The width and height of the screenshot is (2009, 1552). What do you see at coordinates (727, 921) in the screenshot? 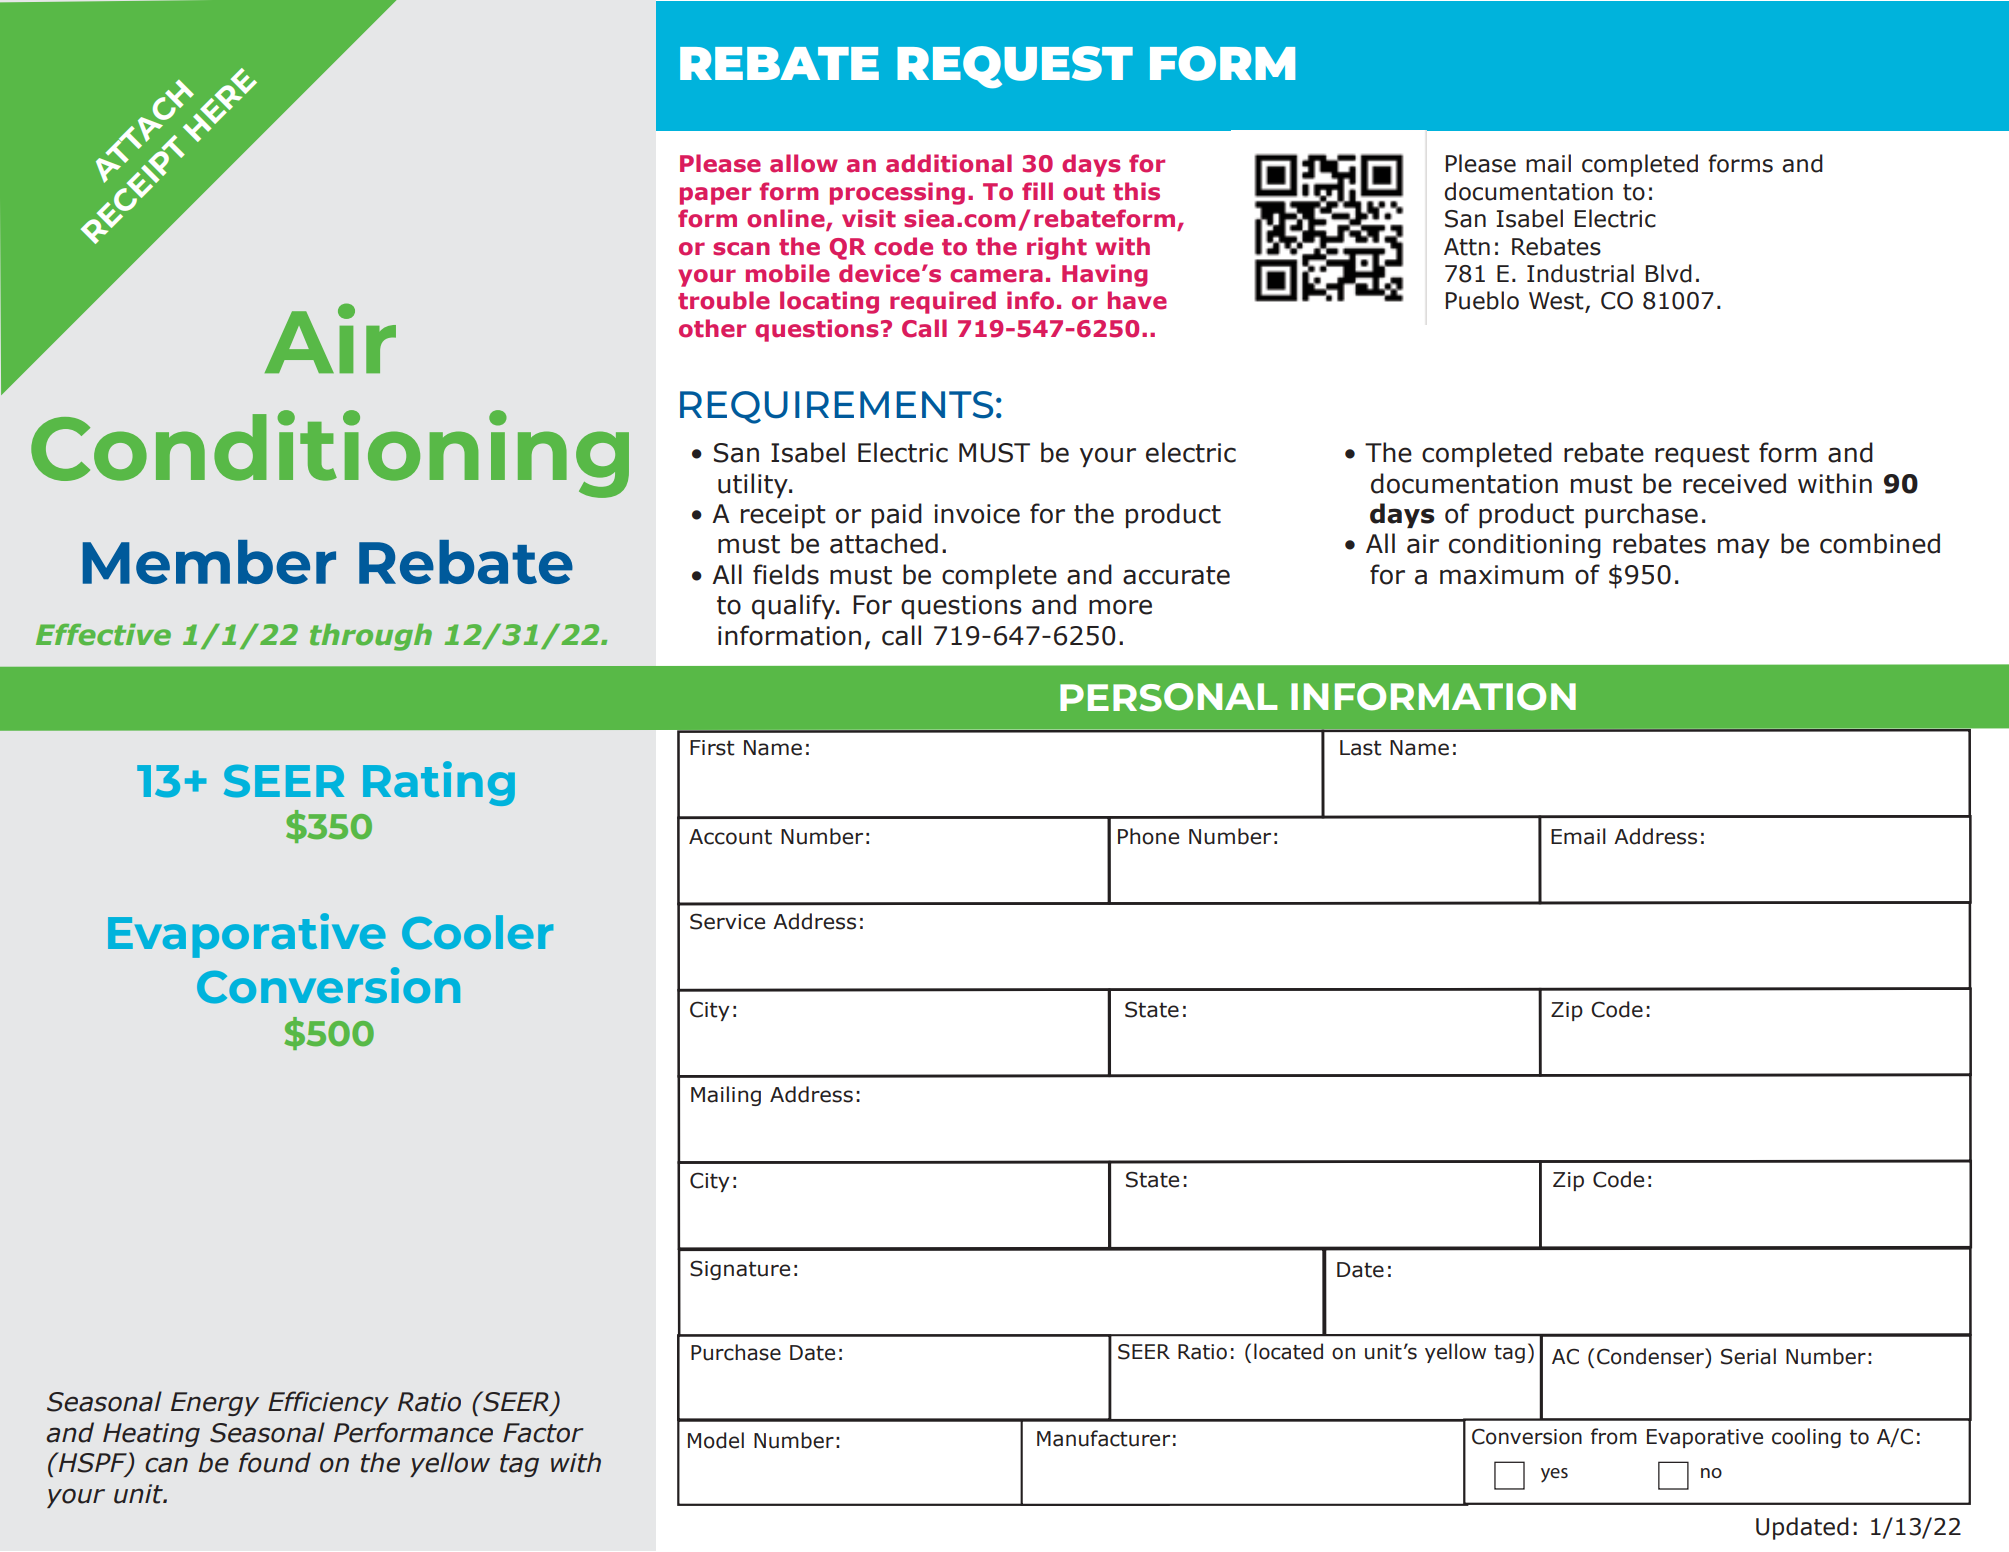
I see `Service` at bounding box center [727, 921].
